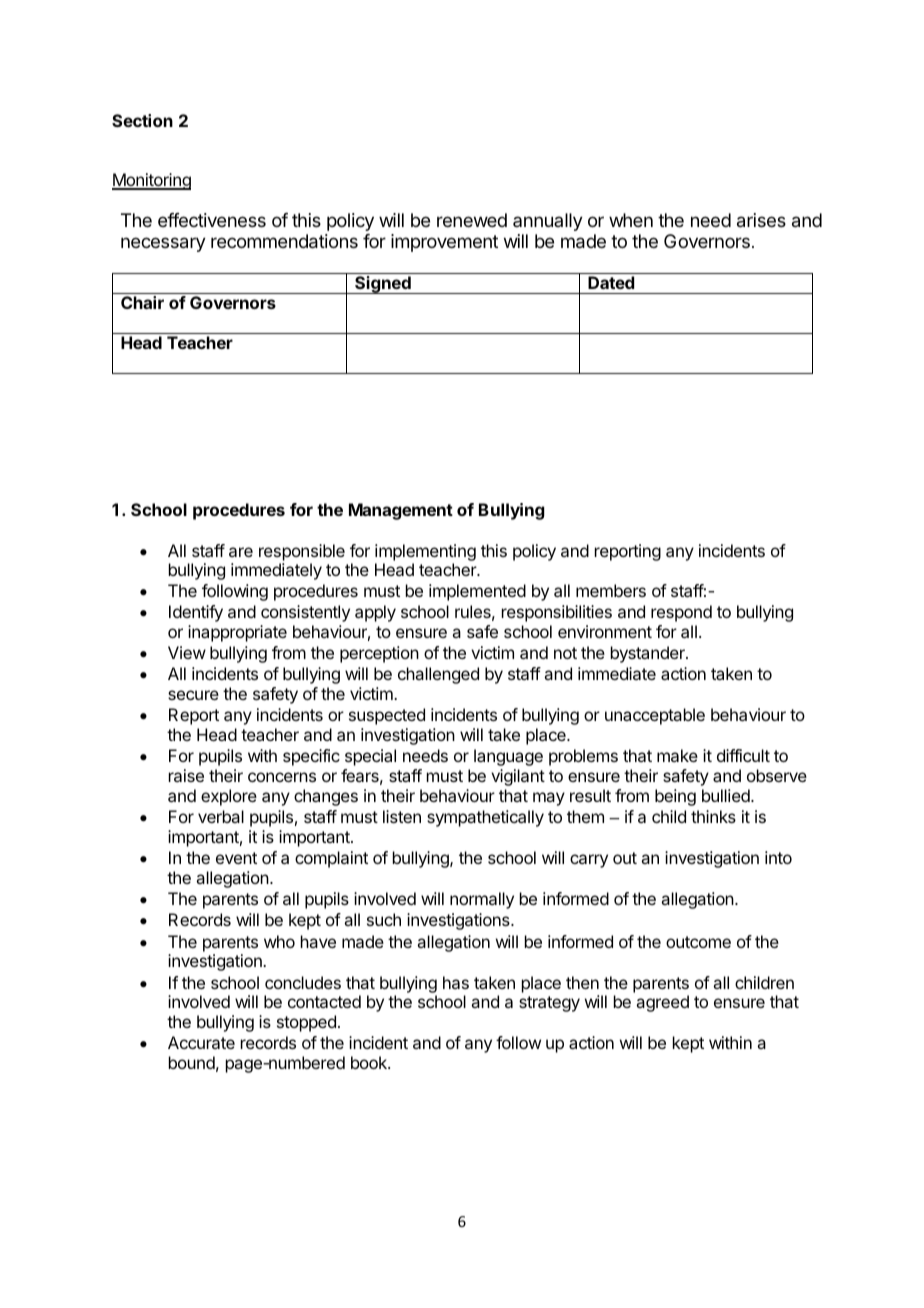 The width and height of the page is (924, 1308). What do you see at coordinates (761, 220) in the page?
I see `arises` at bounding box center [761, 220].
